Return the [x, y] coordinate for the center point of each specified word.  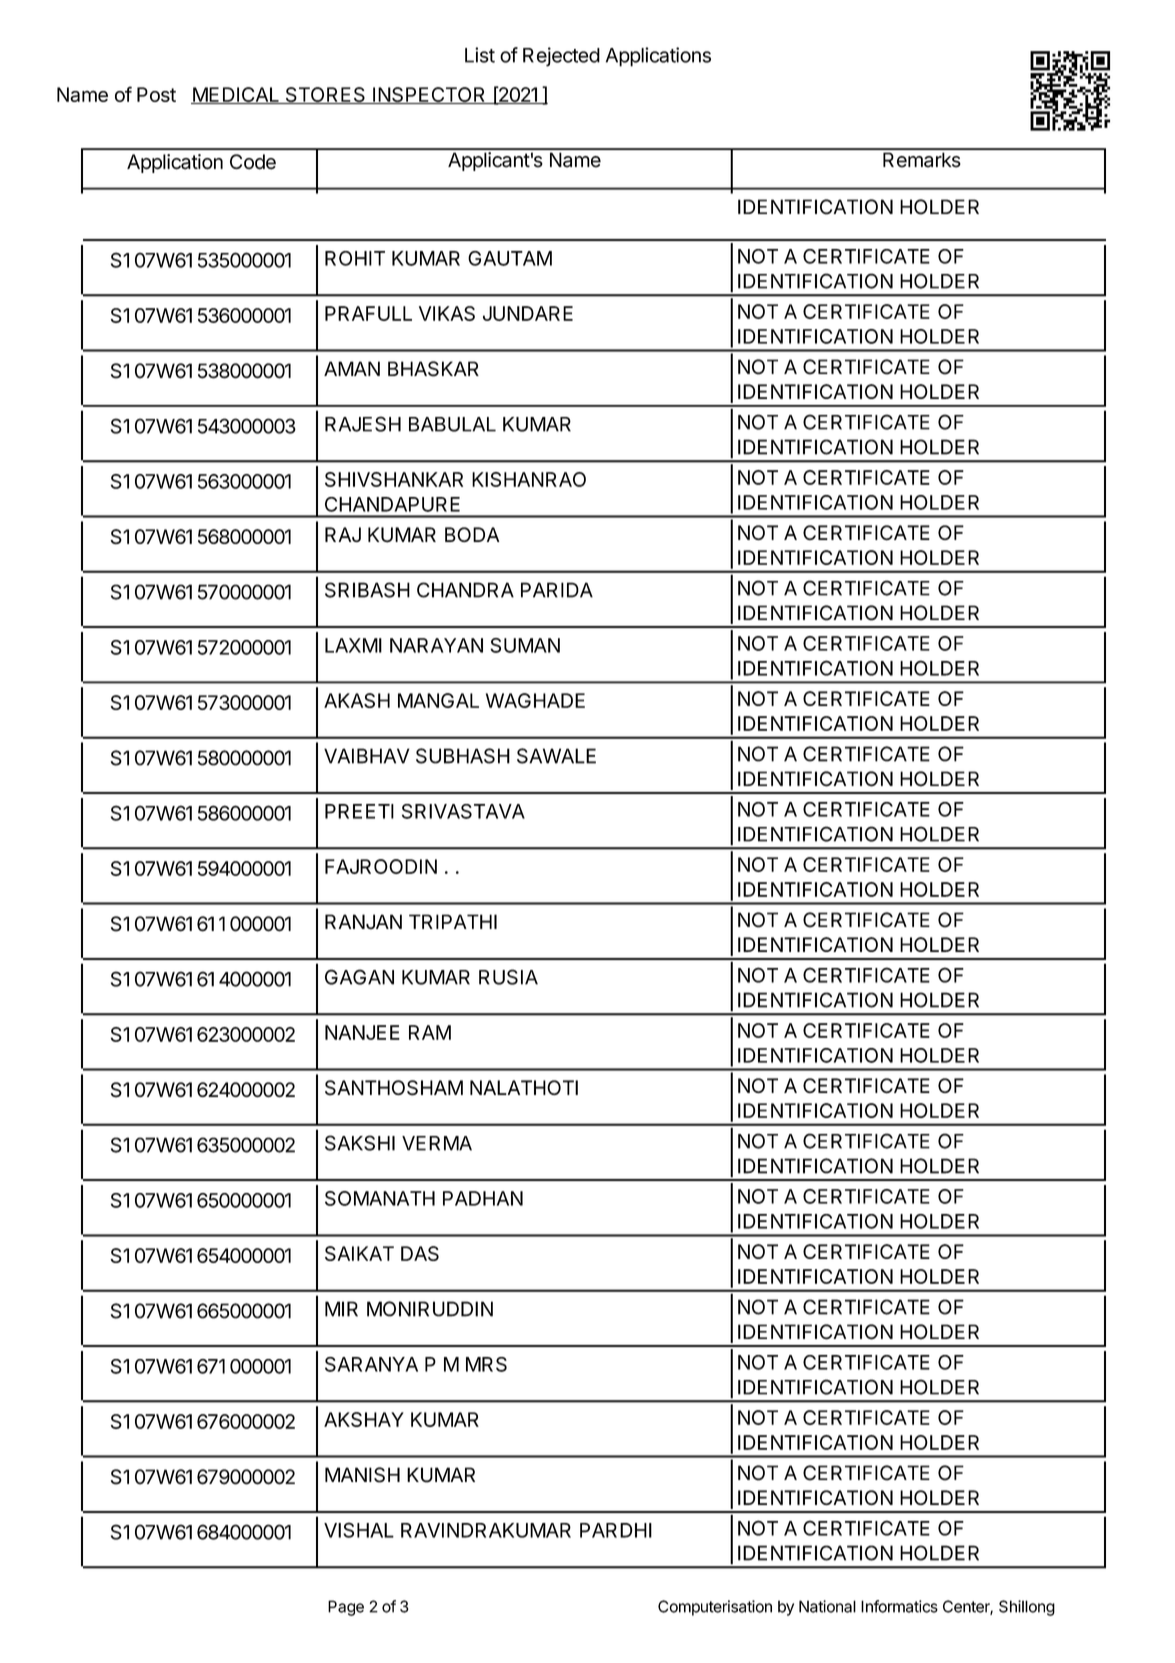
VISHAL [359, 1530]
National [827, 1606]
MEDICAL [236, 95]
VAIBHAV [366, 756]
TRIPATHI [453, 921]
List [480, 55]
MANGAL [438, 700]
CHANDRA [465, 590]
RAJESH [363, 424]
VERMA [437, 1143]
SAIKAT [359, 1253]
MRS [486, 1364]
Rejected [561, 57]
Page [346, 1608]
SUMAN [525, 645]
